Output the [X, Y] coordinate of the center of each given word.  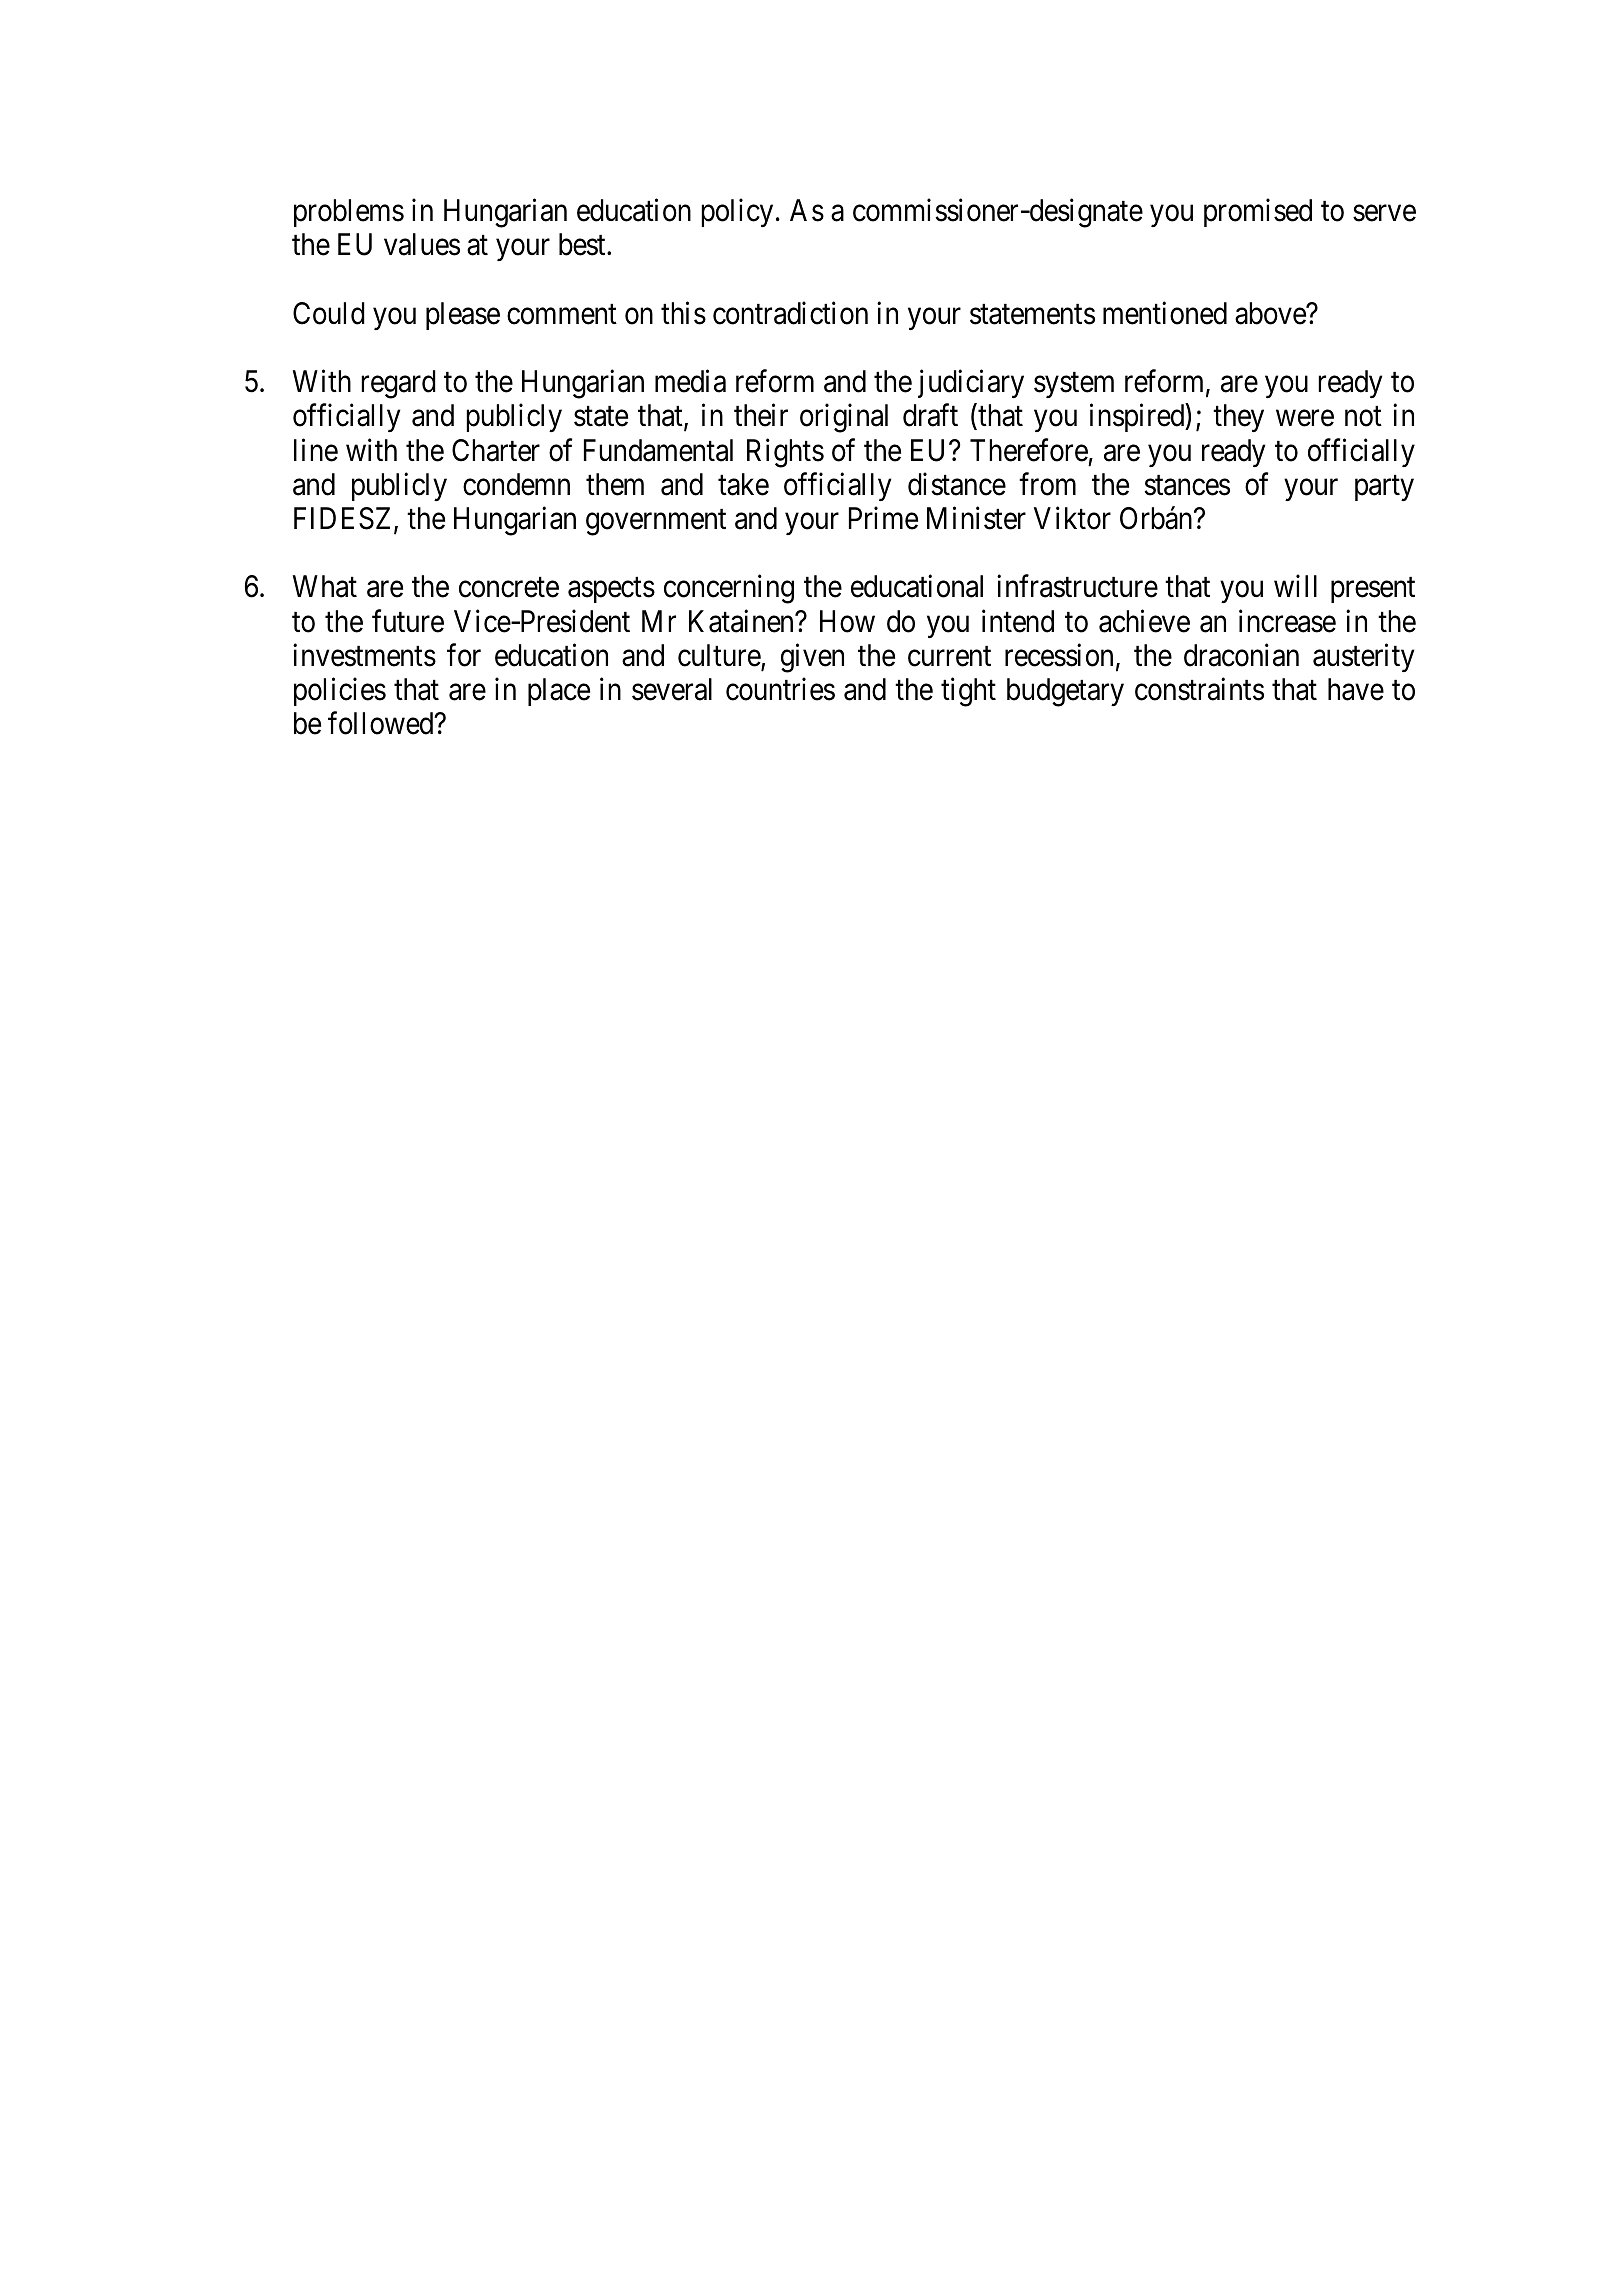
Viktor [1072, 518]
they [1238, 418]
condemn [516, 484]
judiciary [971, 384]
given [812, 658]
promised [1258, 213]
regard [398, 384]
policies [340, 692]
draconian [1241, 655]
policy [737, 213]
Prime [883, 518]
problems [349, 213]
